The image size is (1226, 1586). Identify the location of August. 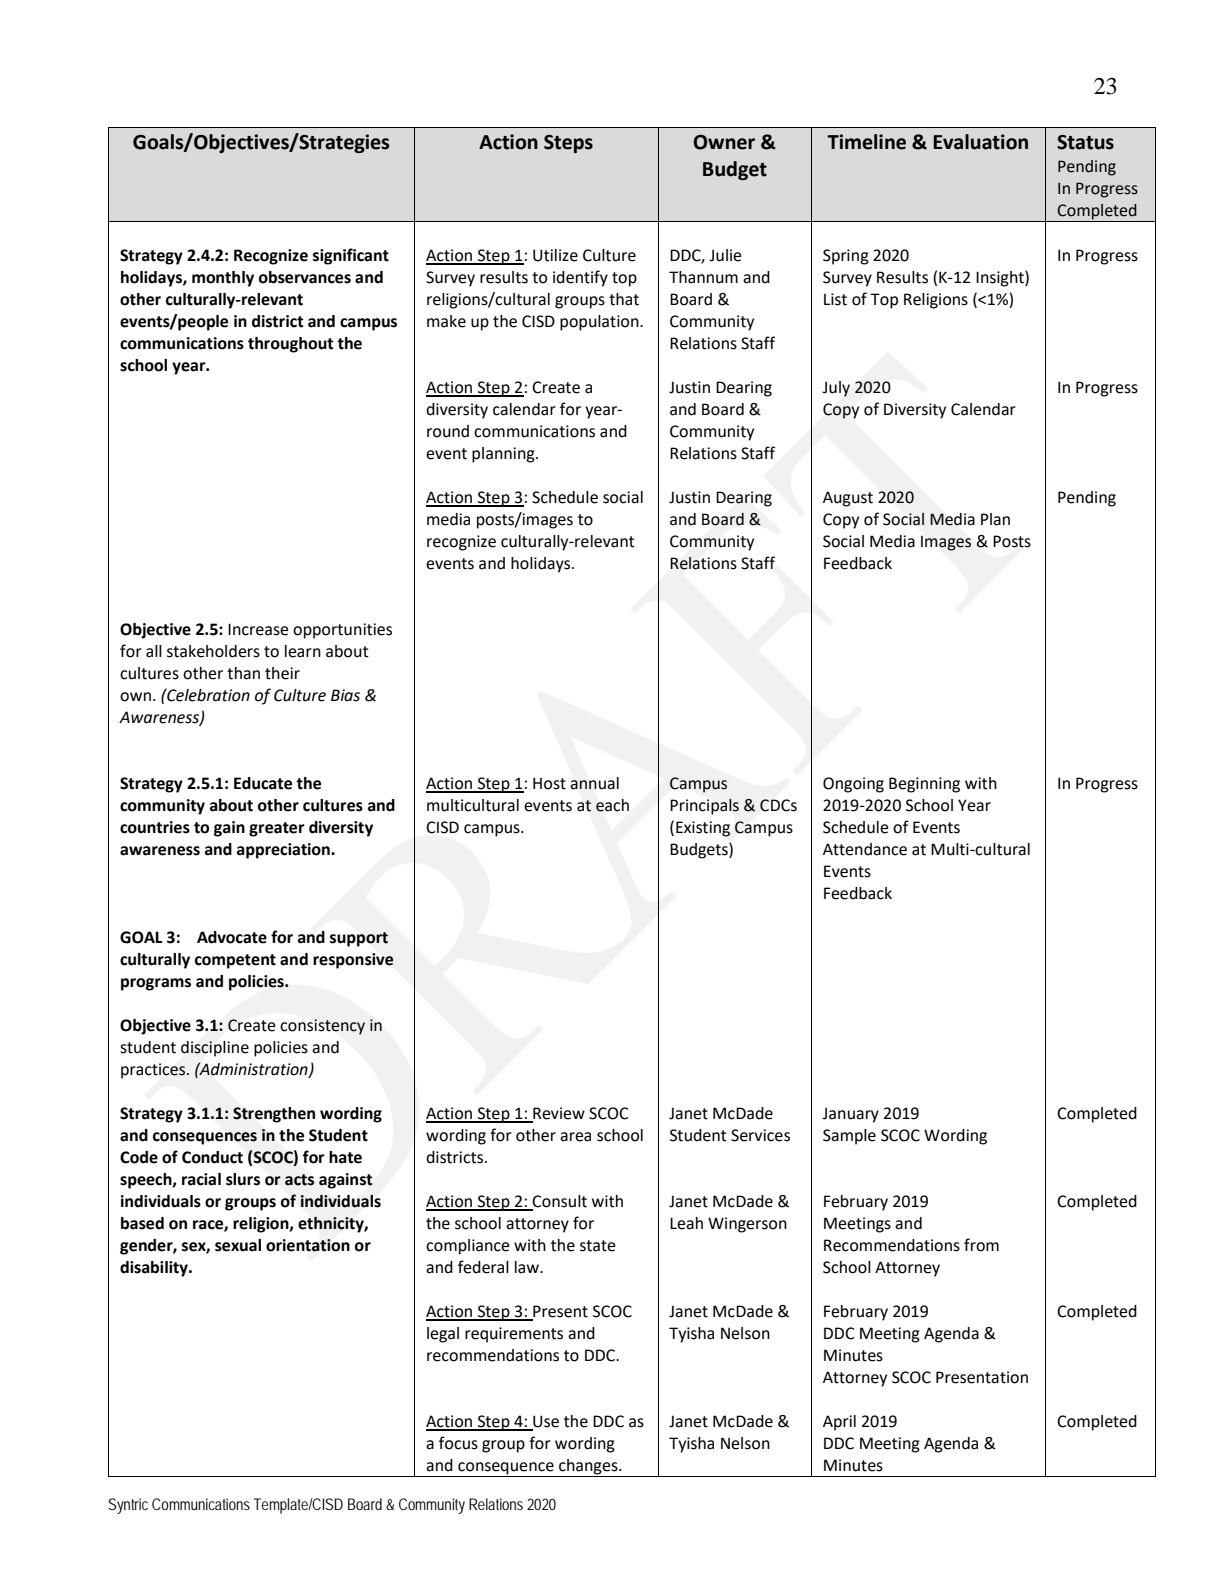
(848, 499).
